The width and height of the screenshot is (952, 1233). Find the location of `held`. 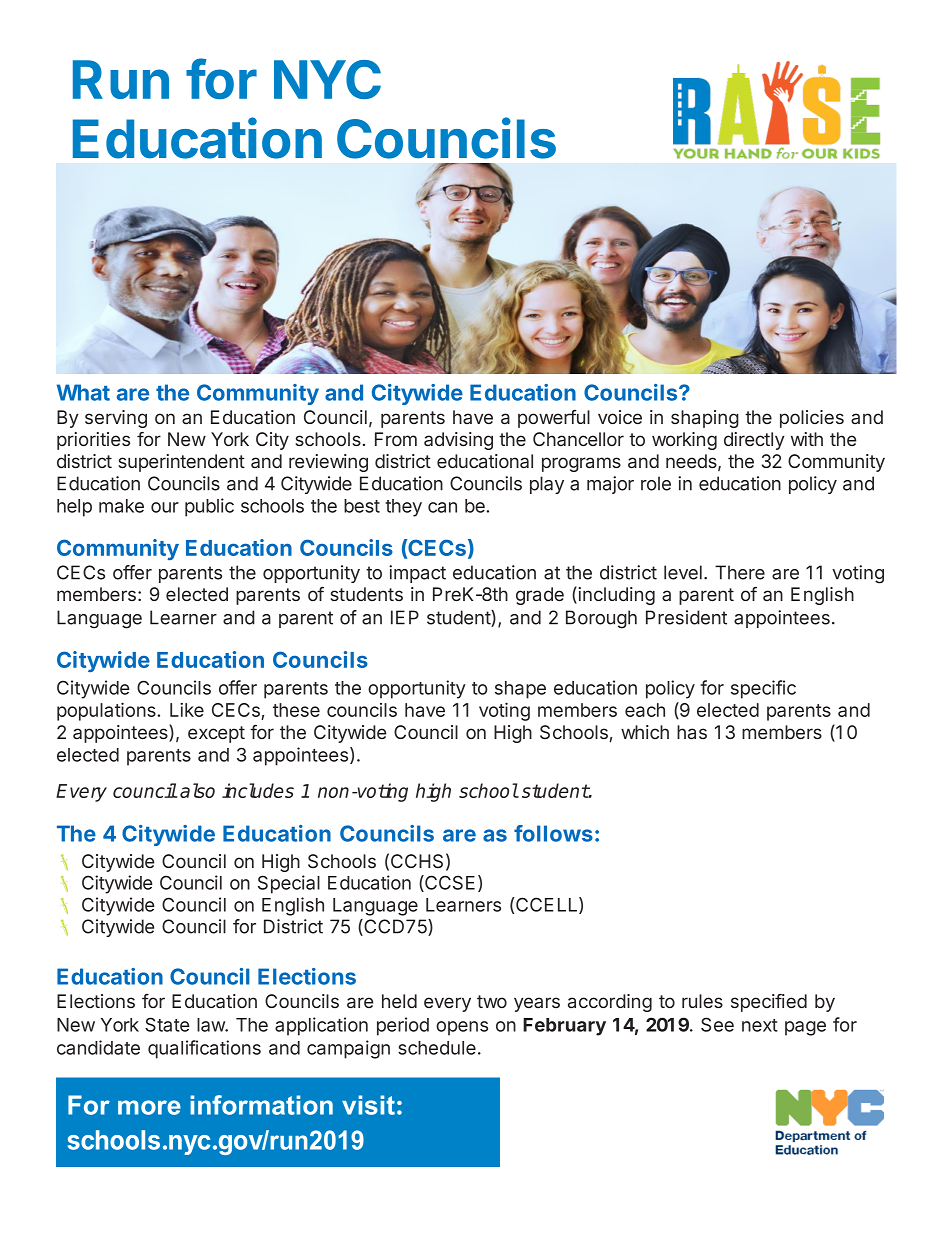

held is located at coordinates (399, 1001).
